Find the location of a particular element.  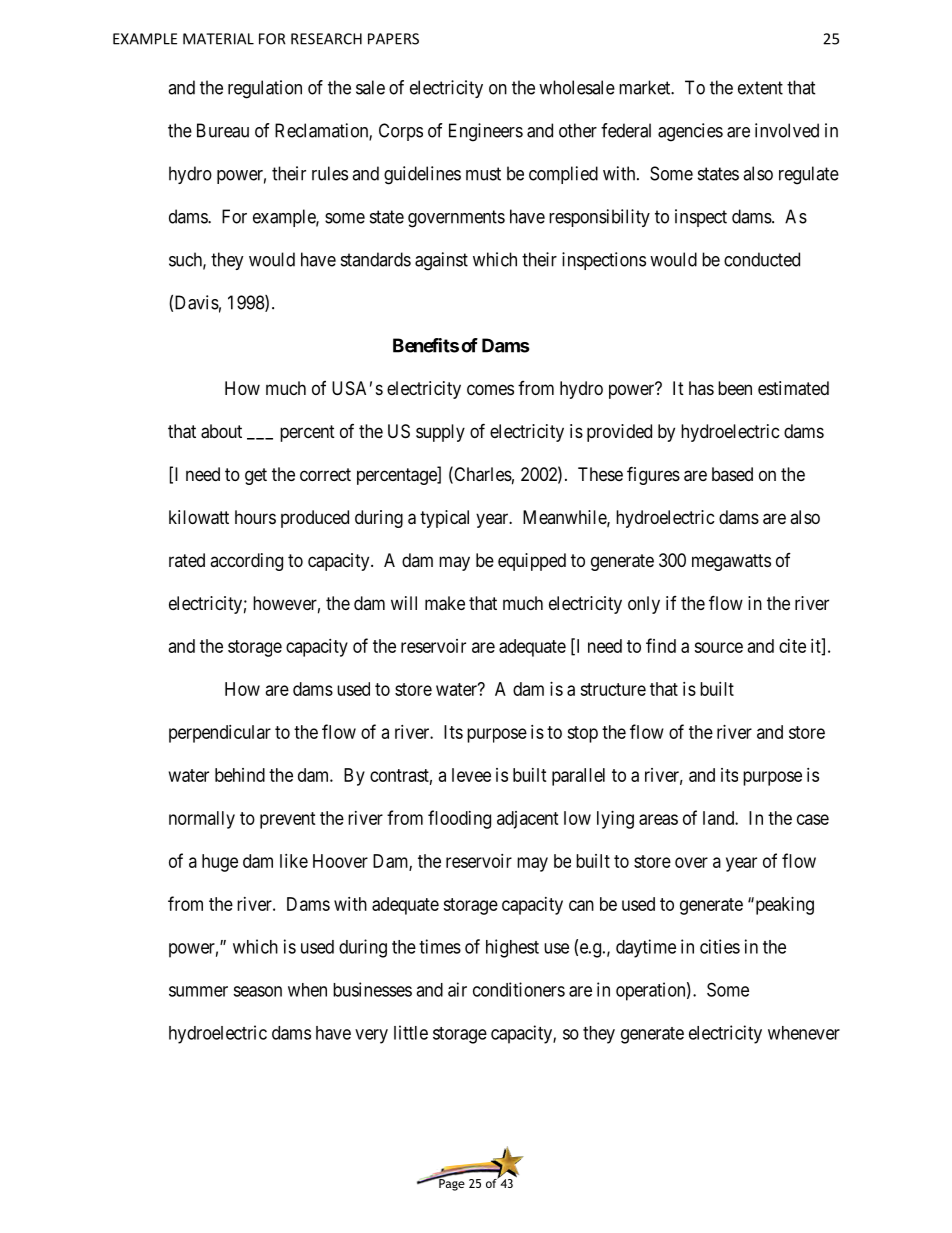

conditioners is located at coordinates (519, 989).
